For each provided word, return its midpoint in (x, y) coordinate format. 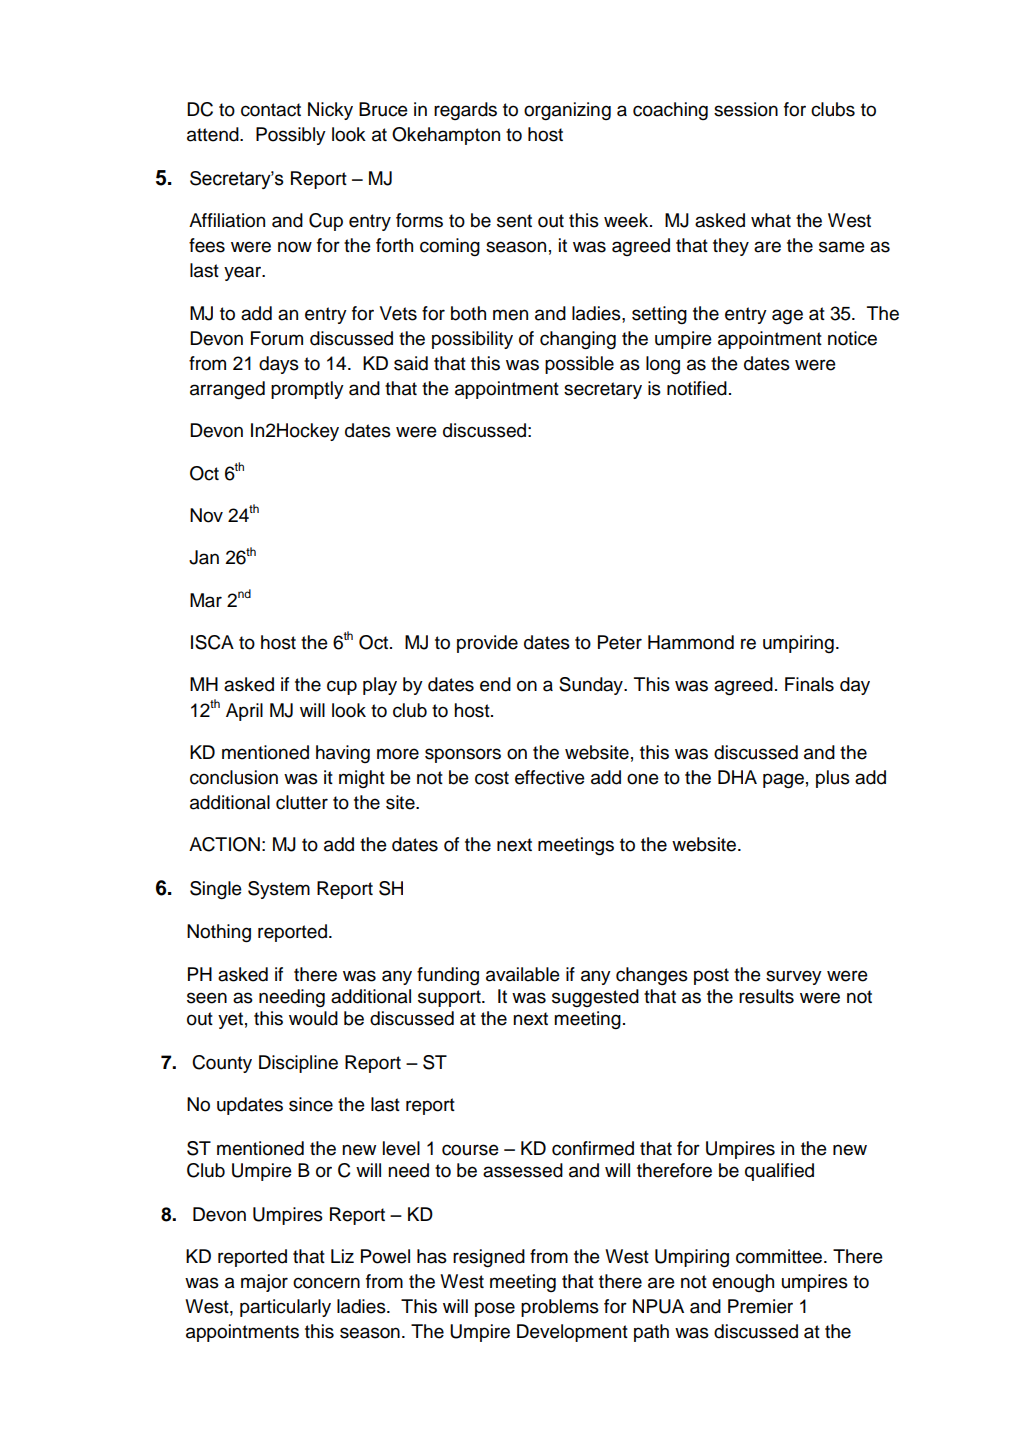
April (244, 712)
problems (560, 1308)
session (746, 109)
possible (579, 365)
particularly (285, 1308)
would (313, 1018)
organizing (567, 111)
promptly (307, 390)
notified (697, 388)
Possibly (291, 136)
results (766, 996)
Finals (809, 684)
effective (550, 777)
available (523, 974)
